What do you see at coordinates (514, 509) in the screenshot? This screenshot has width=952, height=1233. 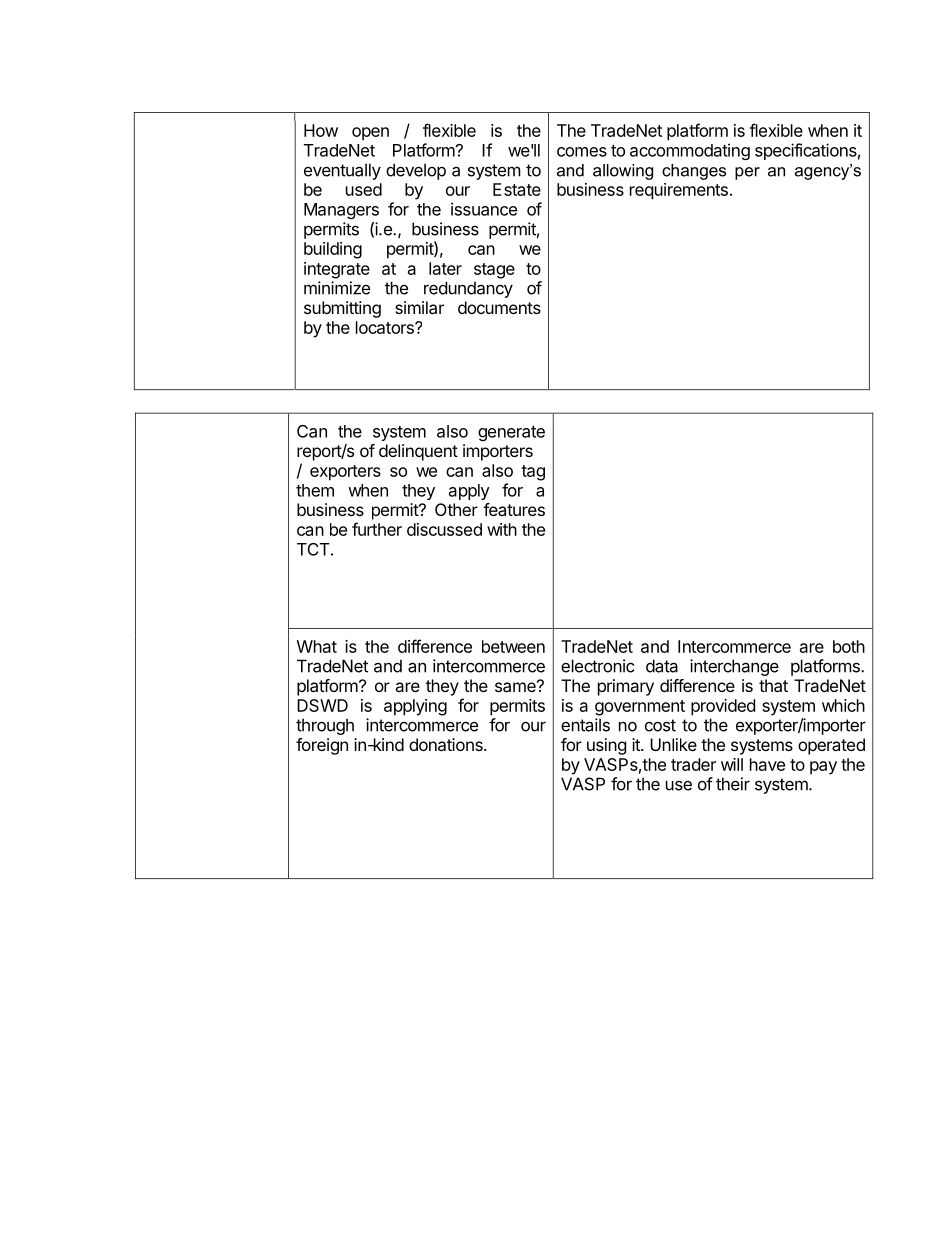 I see `features` at bounding box center [514, 509].
